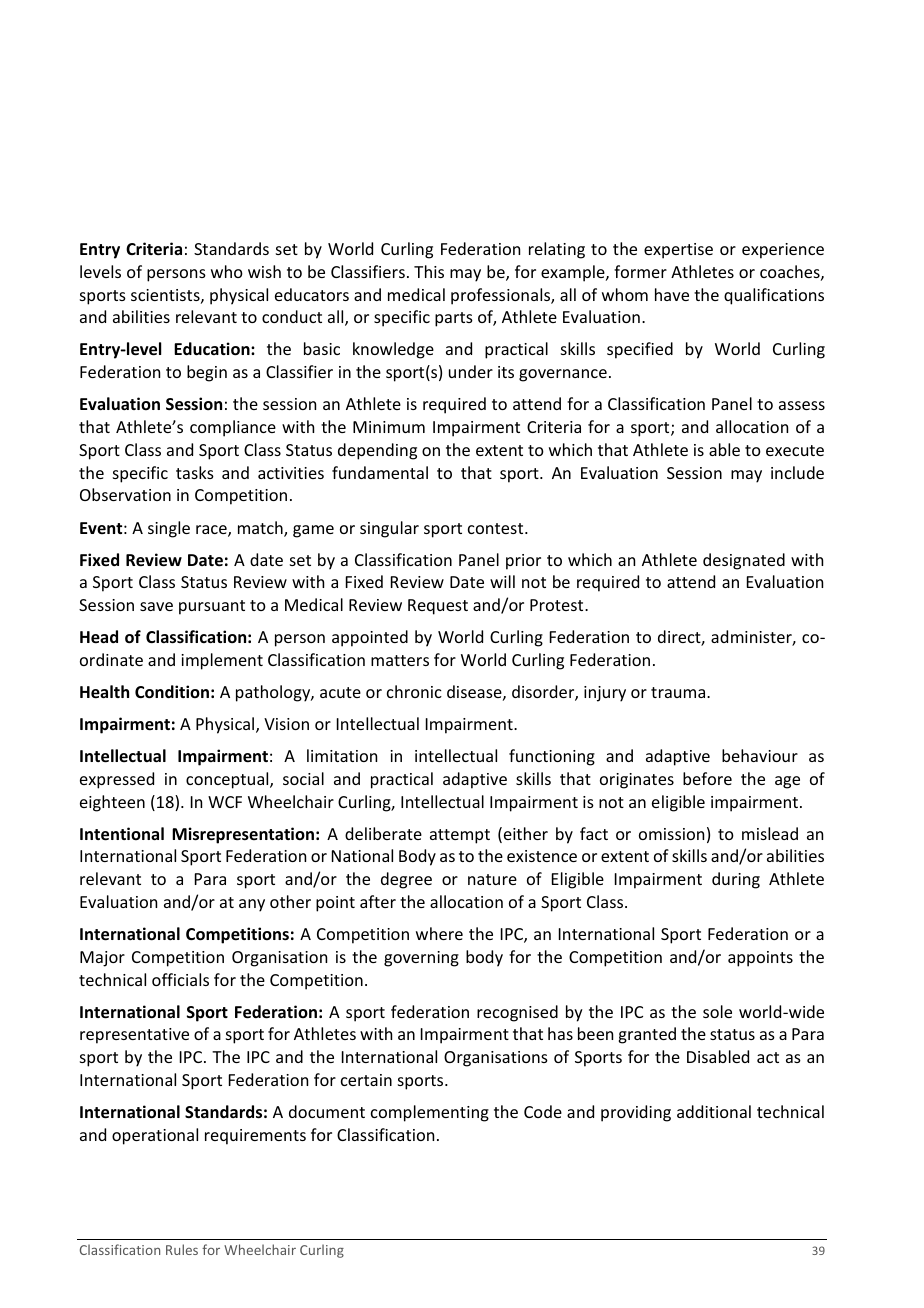 Image resolution: width=924 pixels, height=1308 pixels. I want to click on have, so click(672, 294).
